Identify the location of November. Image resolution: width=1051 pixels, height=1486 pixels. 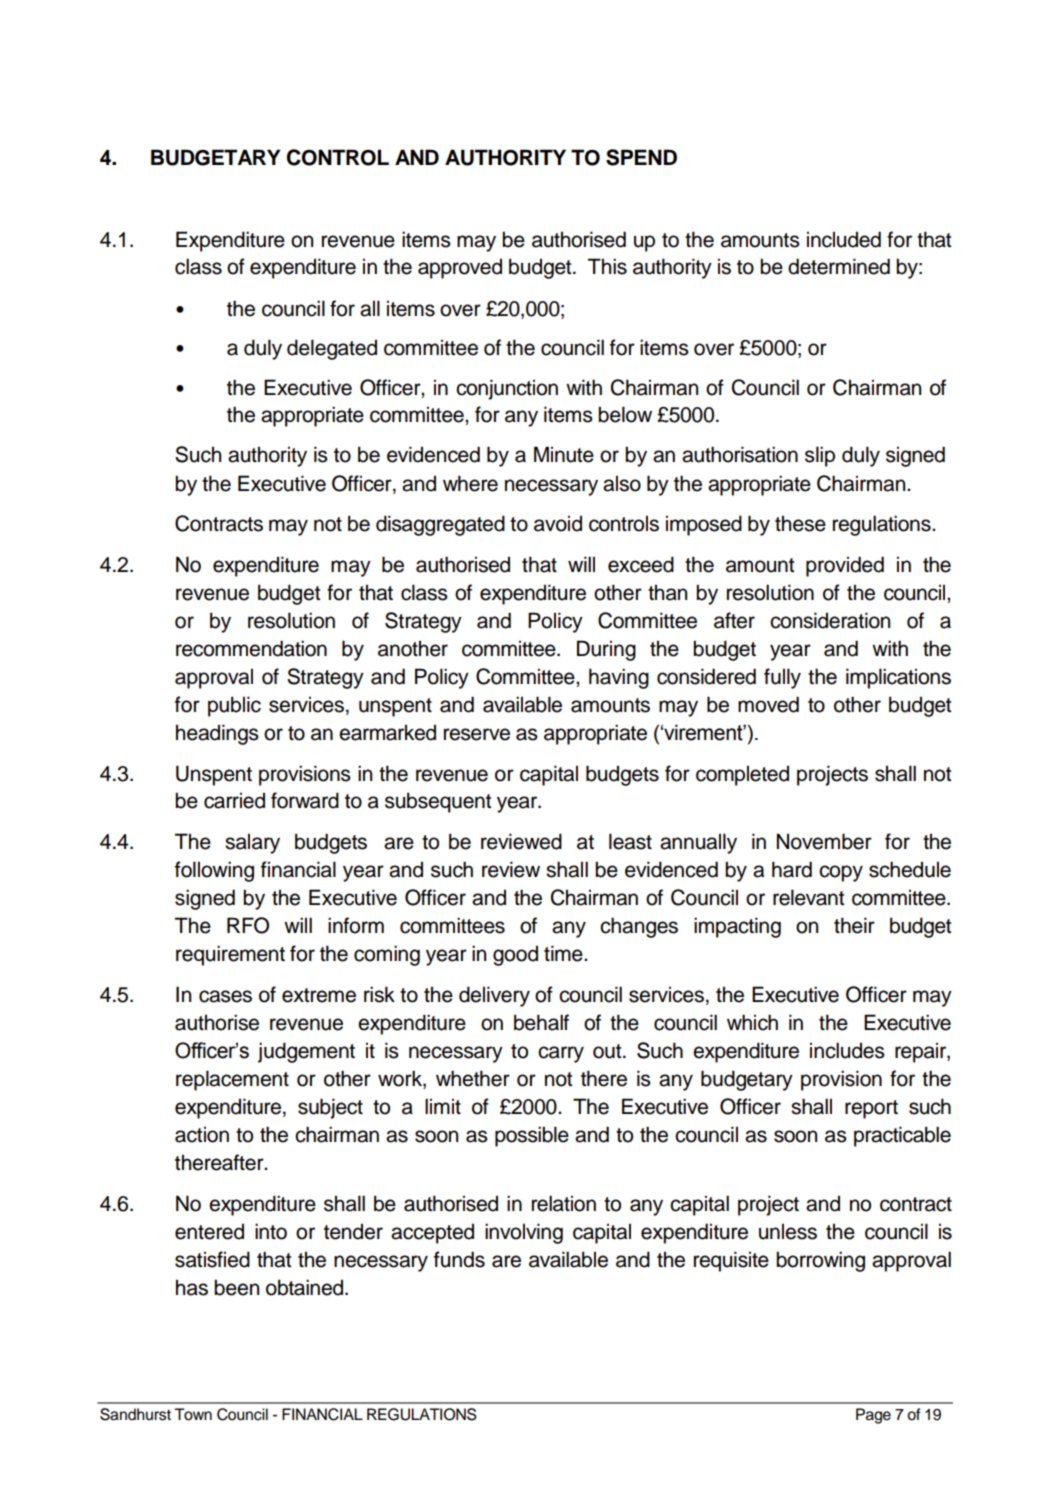
(824, 841).
